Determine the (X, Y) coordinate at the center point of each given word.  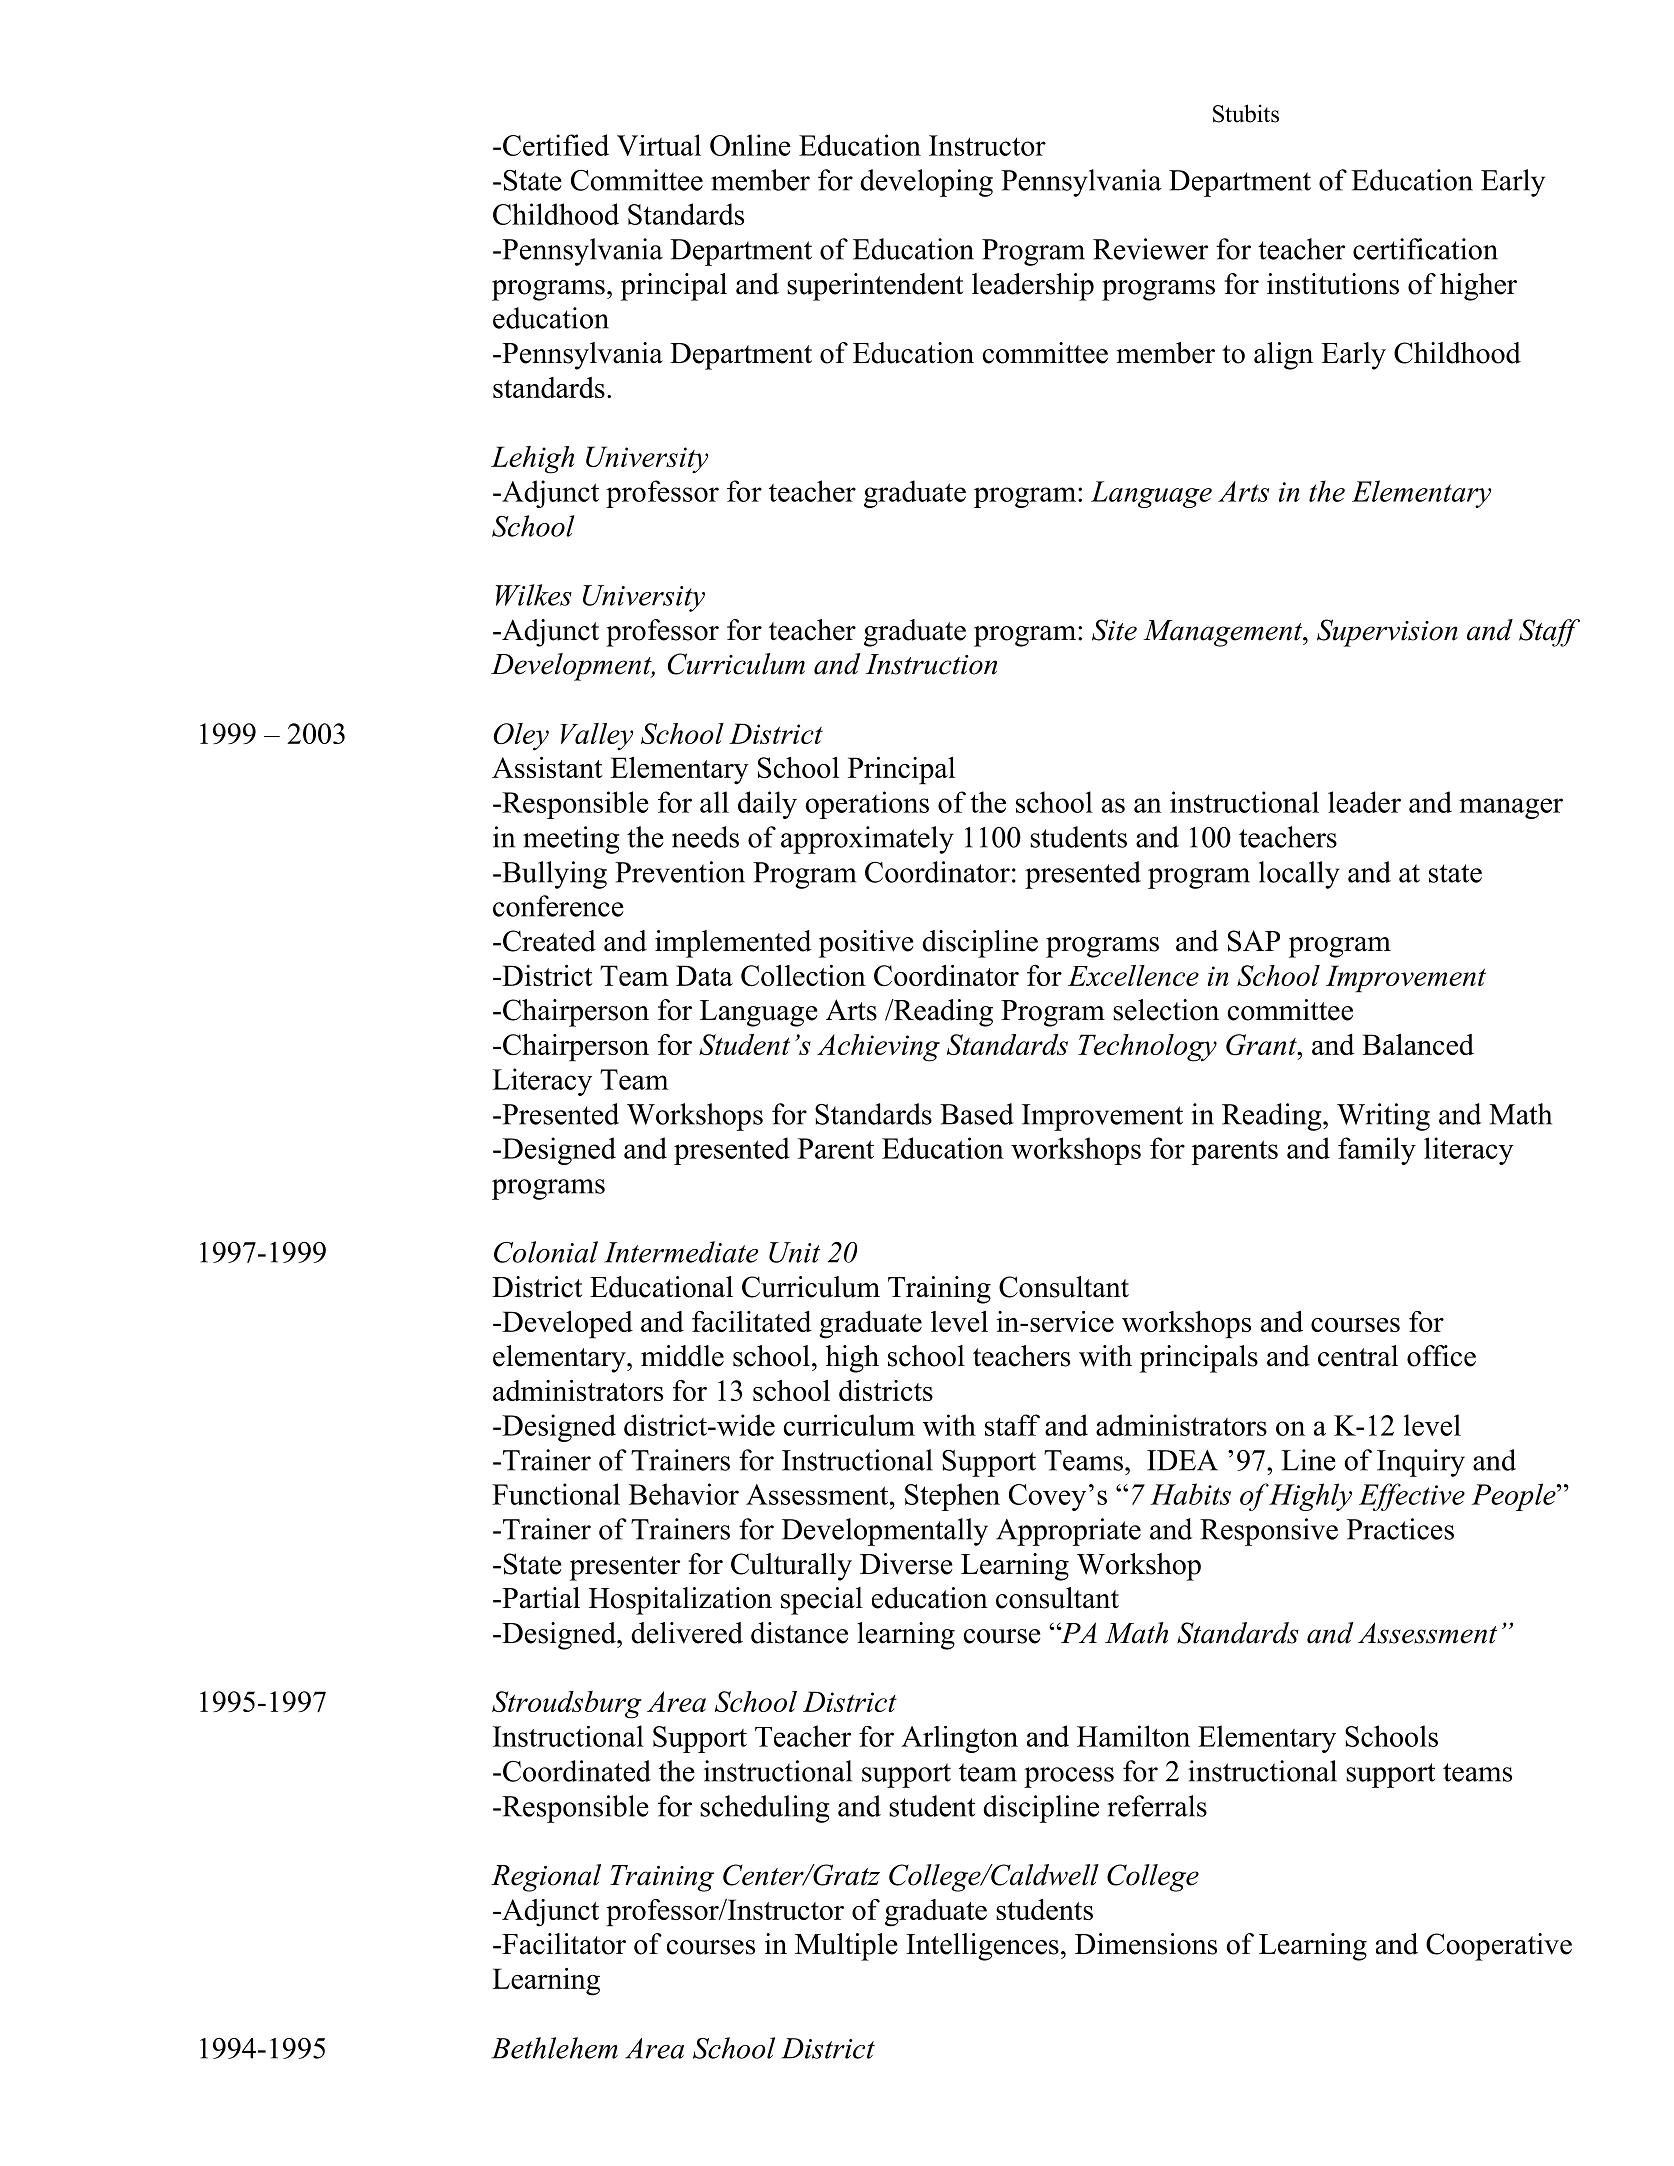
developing (926, 183)
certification (1425, 249)
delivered (687, 1633)
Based (977, 1114)
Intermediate (681, 1252)
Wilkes (534, 595)
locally (1299, 875)
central (1358, 1356)
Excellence (1133, 975)
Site (1114, 630)
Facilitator (563, 1944)
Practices (1400, 1529)
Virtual (659, 145)
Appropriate (1068, 1532)
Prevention (680, 872)
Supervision (1387, 633)
